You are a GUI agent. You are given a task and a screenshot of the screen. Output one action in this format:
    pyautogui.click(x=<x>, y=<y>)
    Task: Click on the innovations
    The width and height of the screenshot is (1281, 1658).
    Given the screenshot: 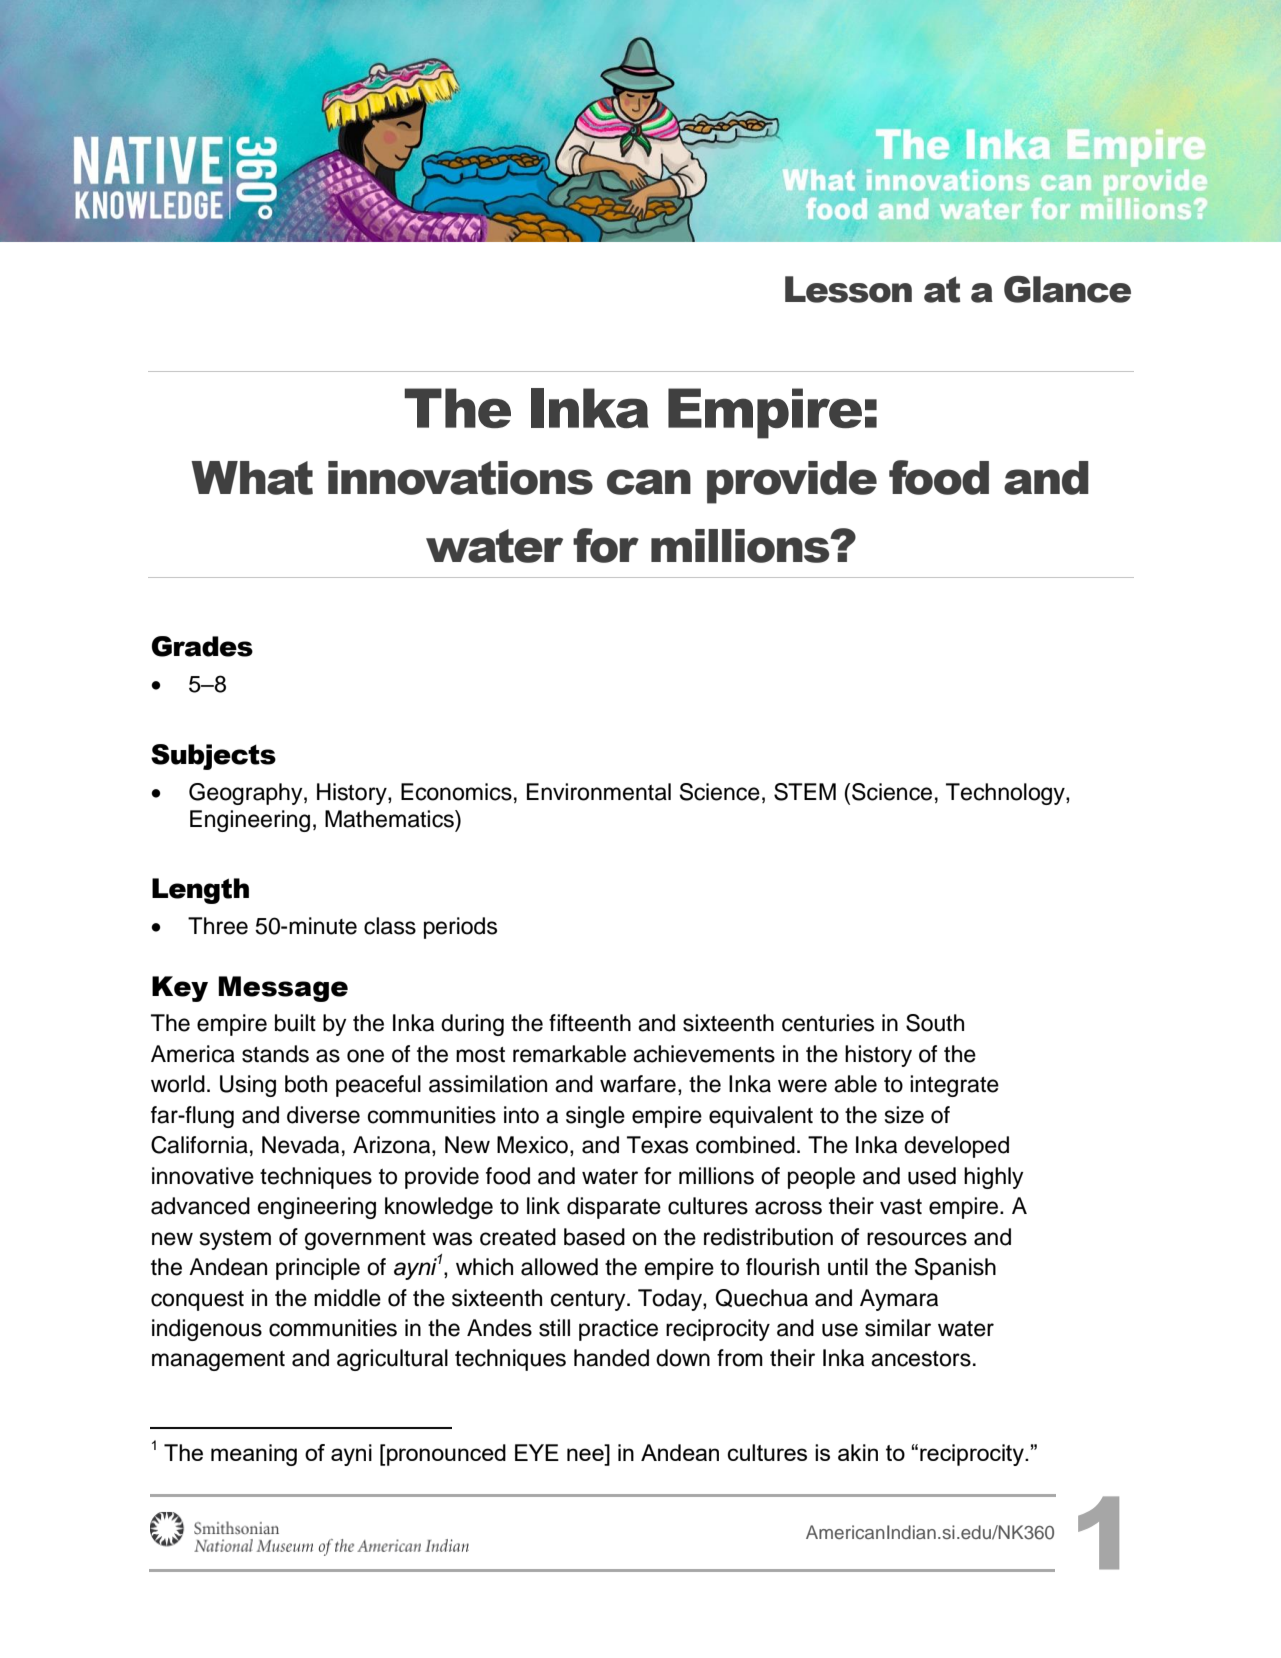 What is the action you would take?
    pyautogui.click(x=460, y=478)
